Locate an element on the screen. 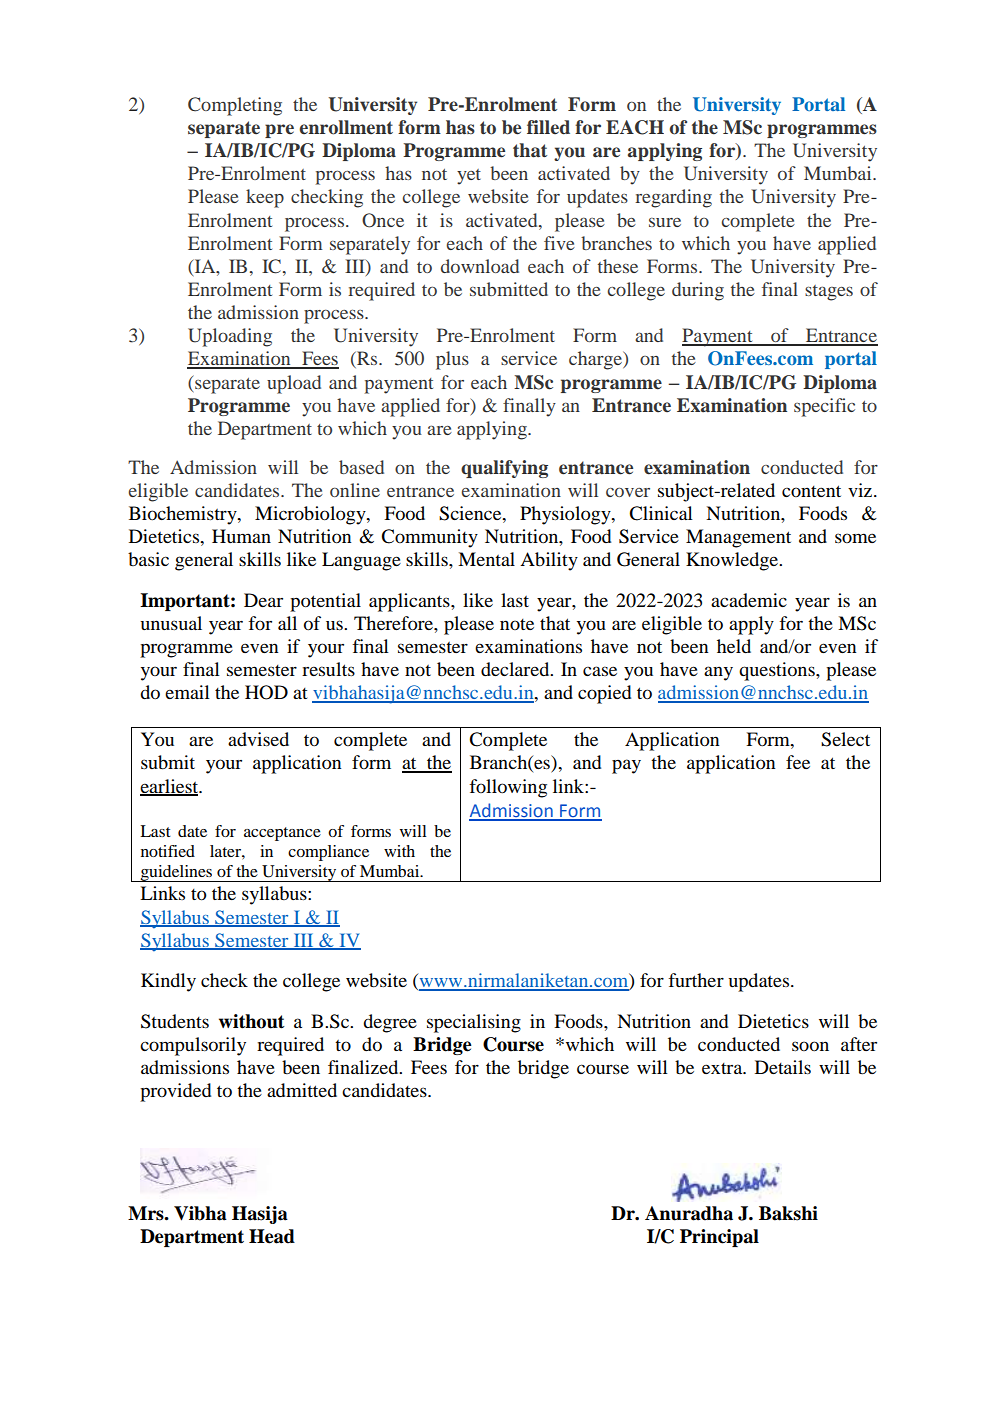  Bakshi is located at coordinates (788, 1213).
